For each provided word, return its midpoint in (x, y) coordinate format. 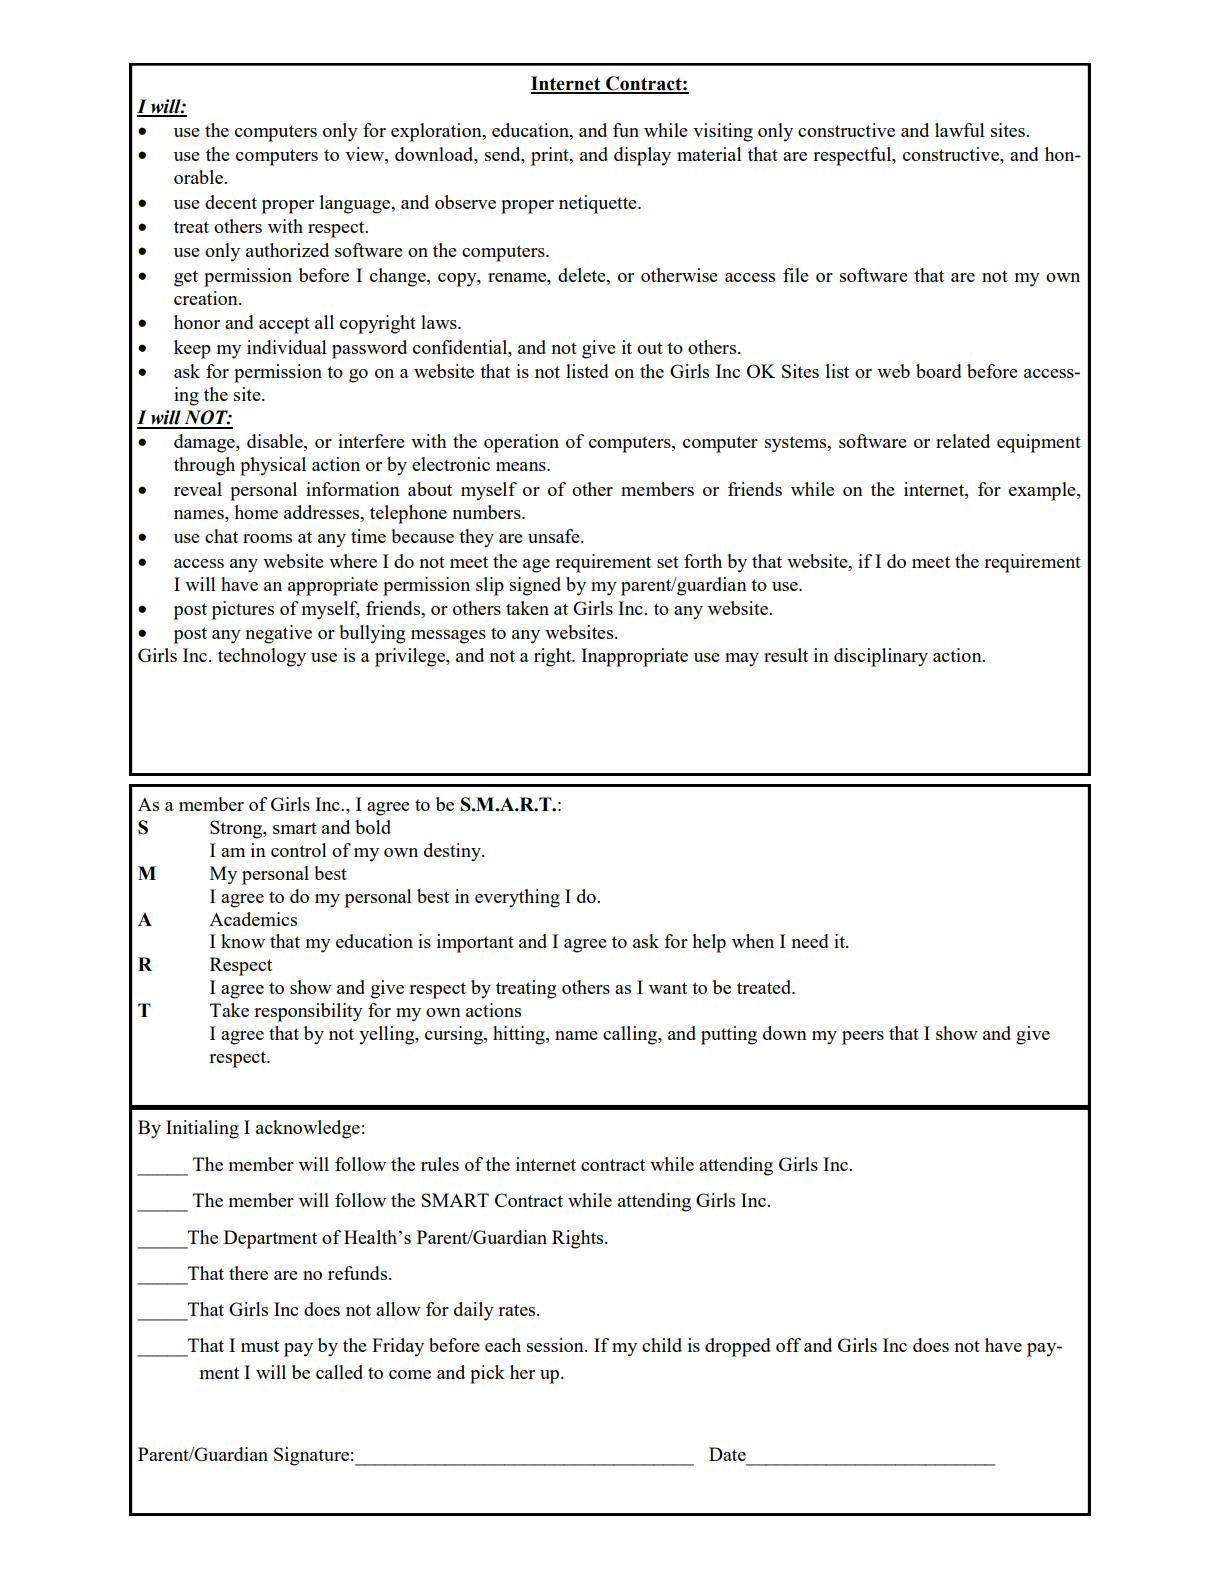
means (522, 466)
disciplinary (881, 657)
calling (631, 1035)
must (260, 1346)
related (963, 441)
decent (231, 202)
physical (273, 466)
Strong (237, 829)
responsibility (308, 1012)
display (642, 156)
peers (863, 1038)
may (742, 660)
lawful (960, 130)
